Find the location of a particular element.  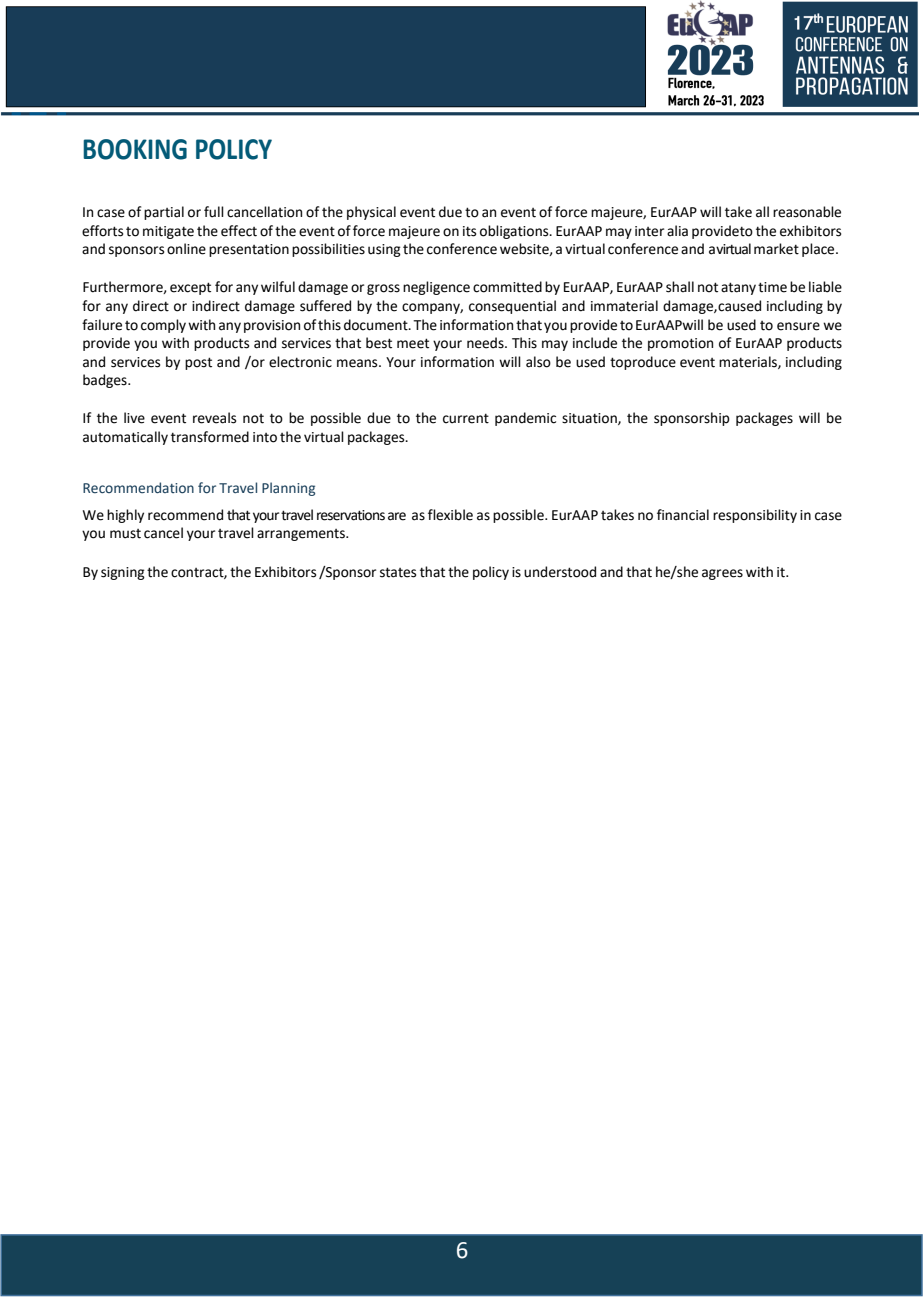

needs is located at coordinates (486, 343).
